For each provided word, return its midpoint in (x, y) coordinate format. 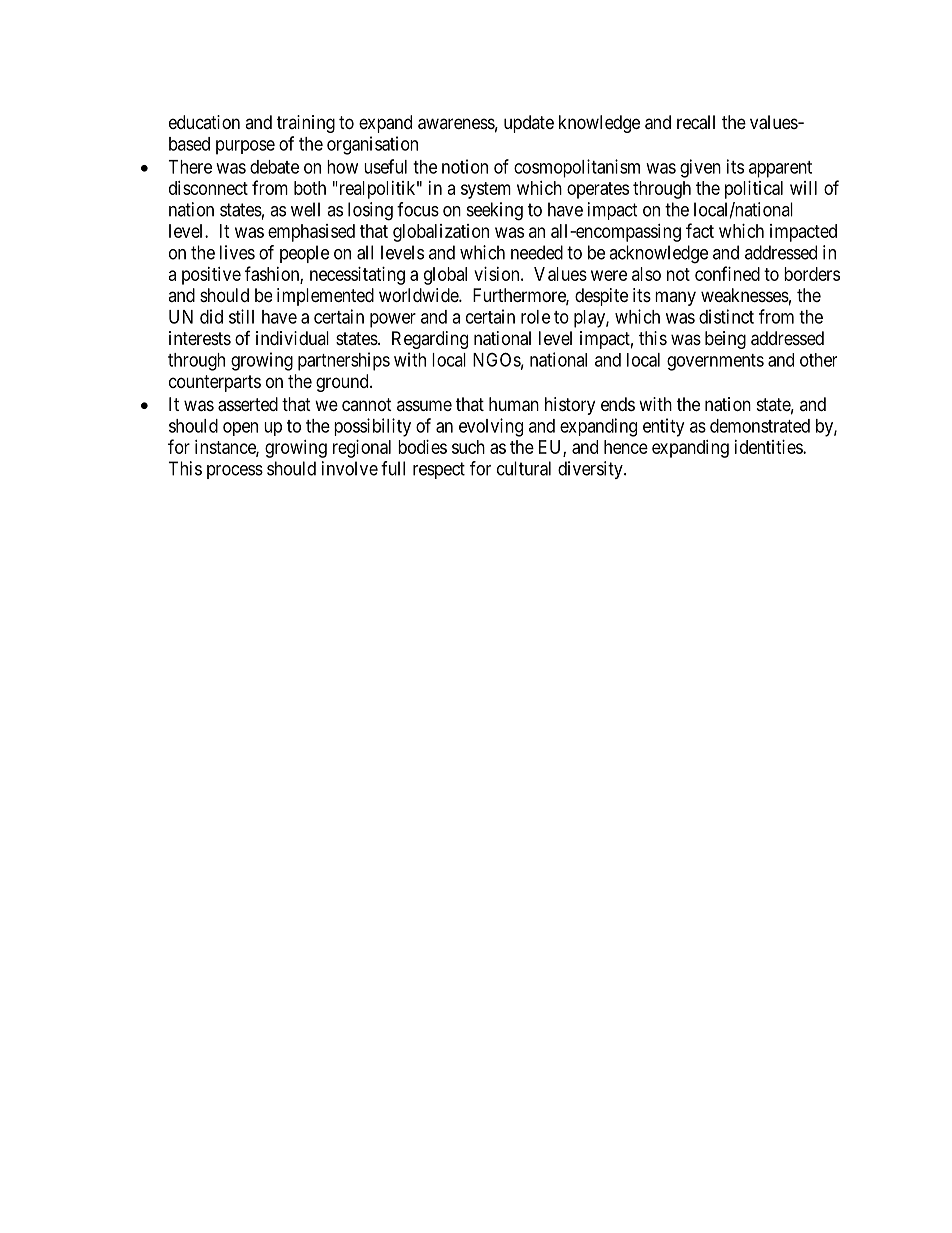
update (529, 124)
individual (292, 338)
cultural (524, 468)
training (306, 124)
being (725, 340)
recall (696, 122)
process (235, 472)
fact (700, 230)
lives (237, 252)
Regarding (430, 340)
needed (537, 252)
